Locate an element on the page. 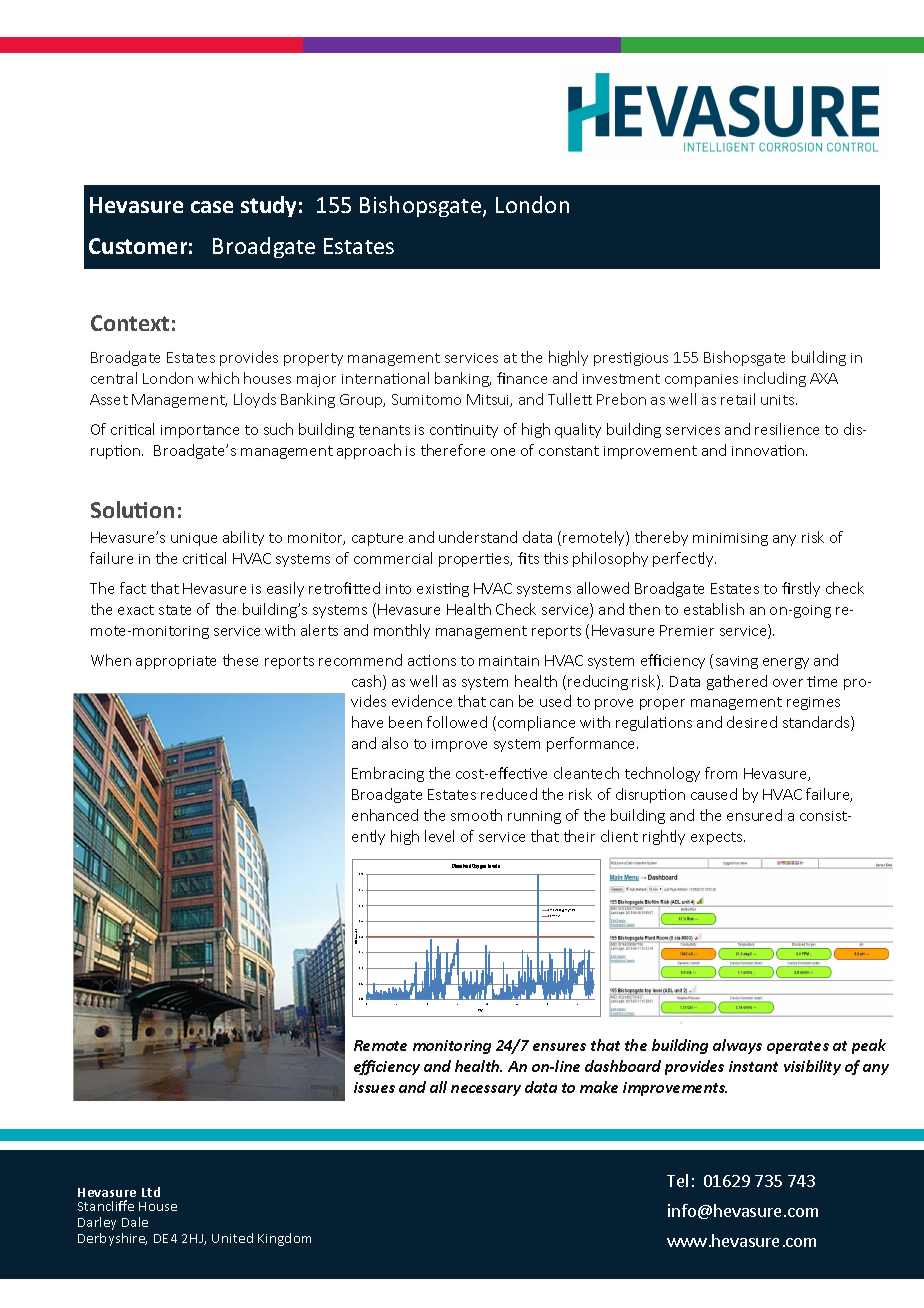 The height and width of the page is (1308, 924). finance is located at coordinates (522, 378).
